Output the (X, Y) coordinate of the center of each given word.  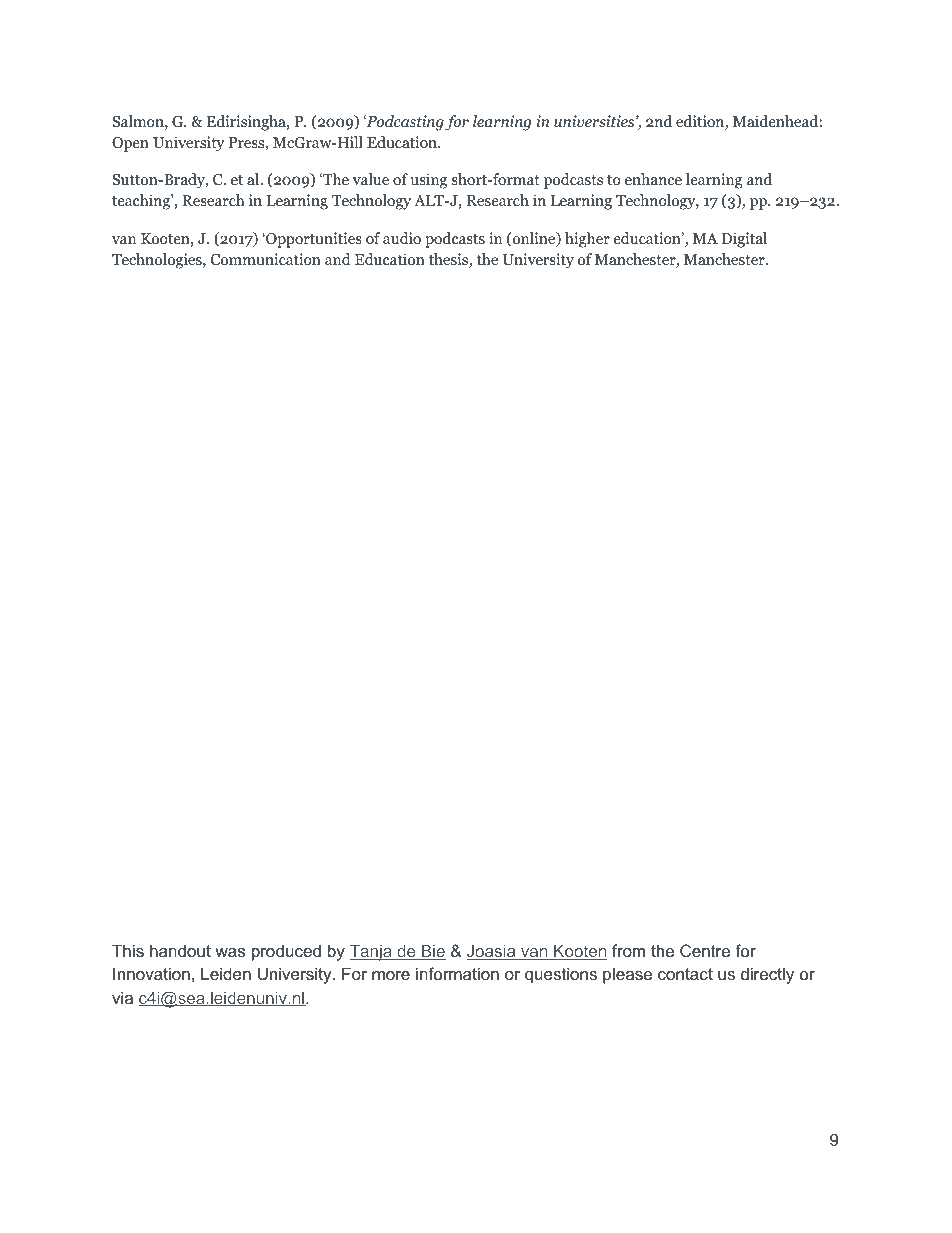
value (370, 179)
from (628, 950)
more (391, 975)
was (230, 952)
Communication (266, 259)
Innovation (151, 973)
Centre (705, 950)
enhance (653, 179)
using (428, 181)
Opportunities (313, 240)
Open (130, 144)
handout (180, 950)
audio (402, 238)
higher (587, 240)
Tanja (372, 953)
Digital (744, 240)
